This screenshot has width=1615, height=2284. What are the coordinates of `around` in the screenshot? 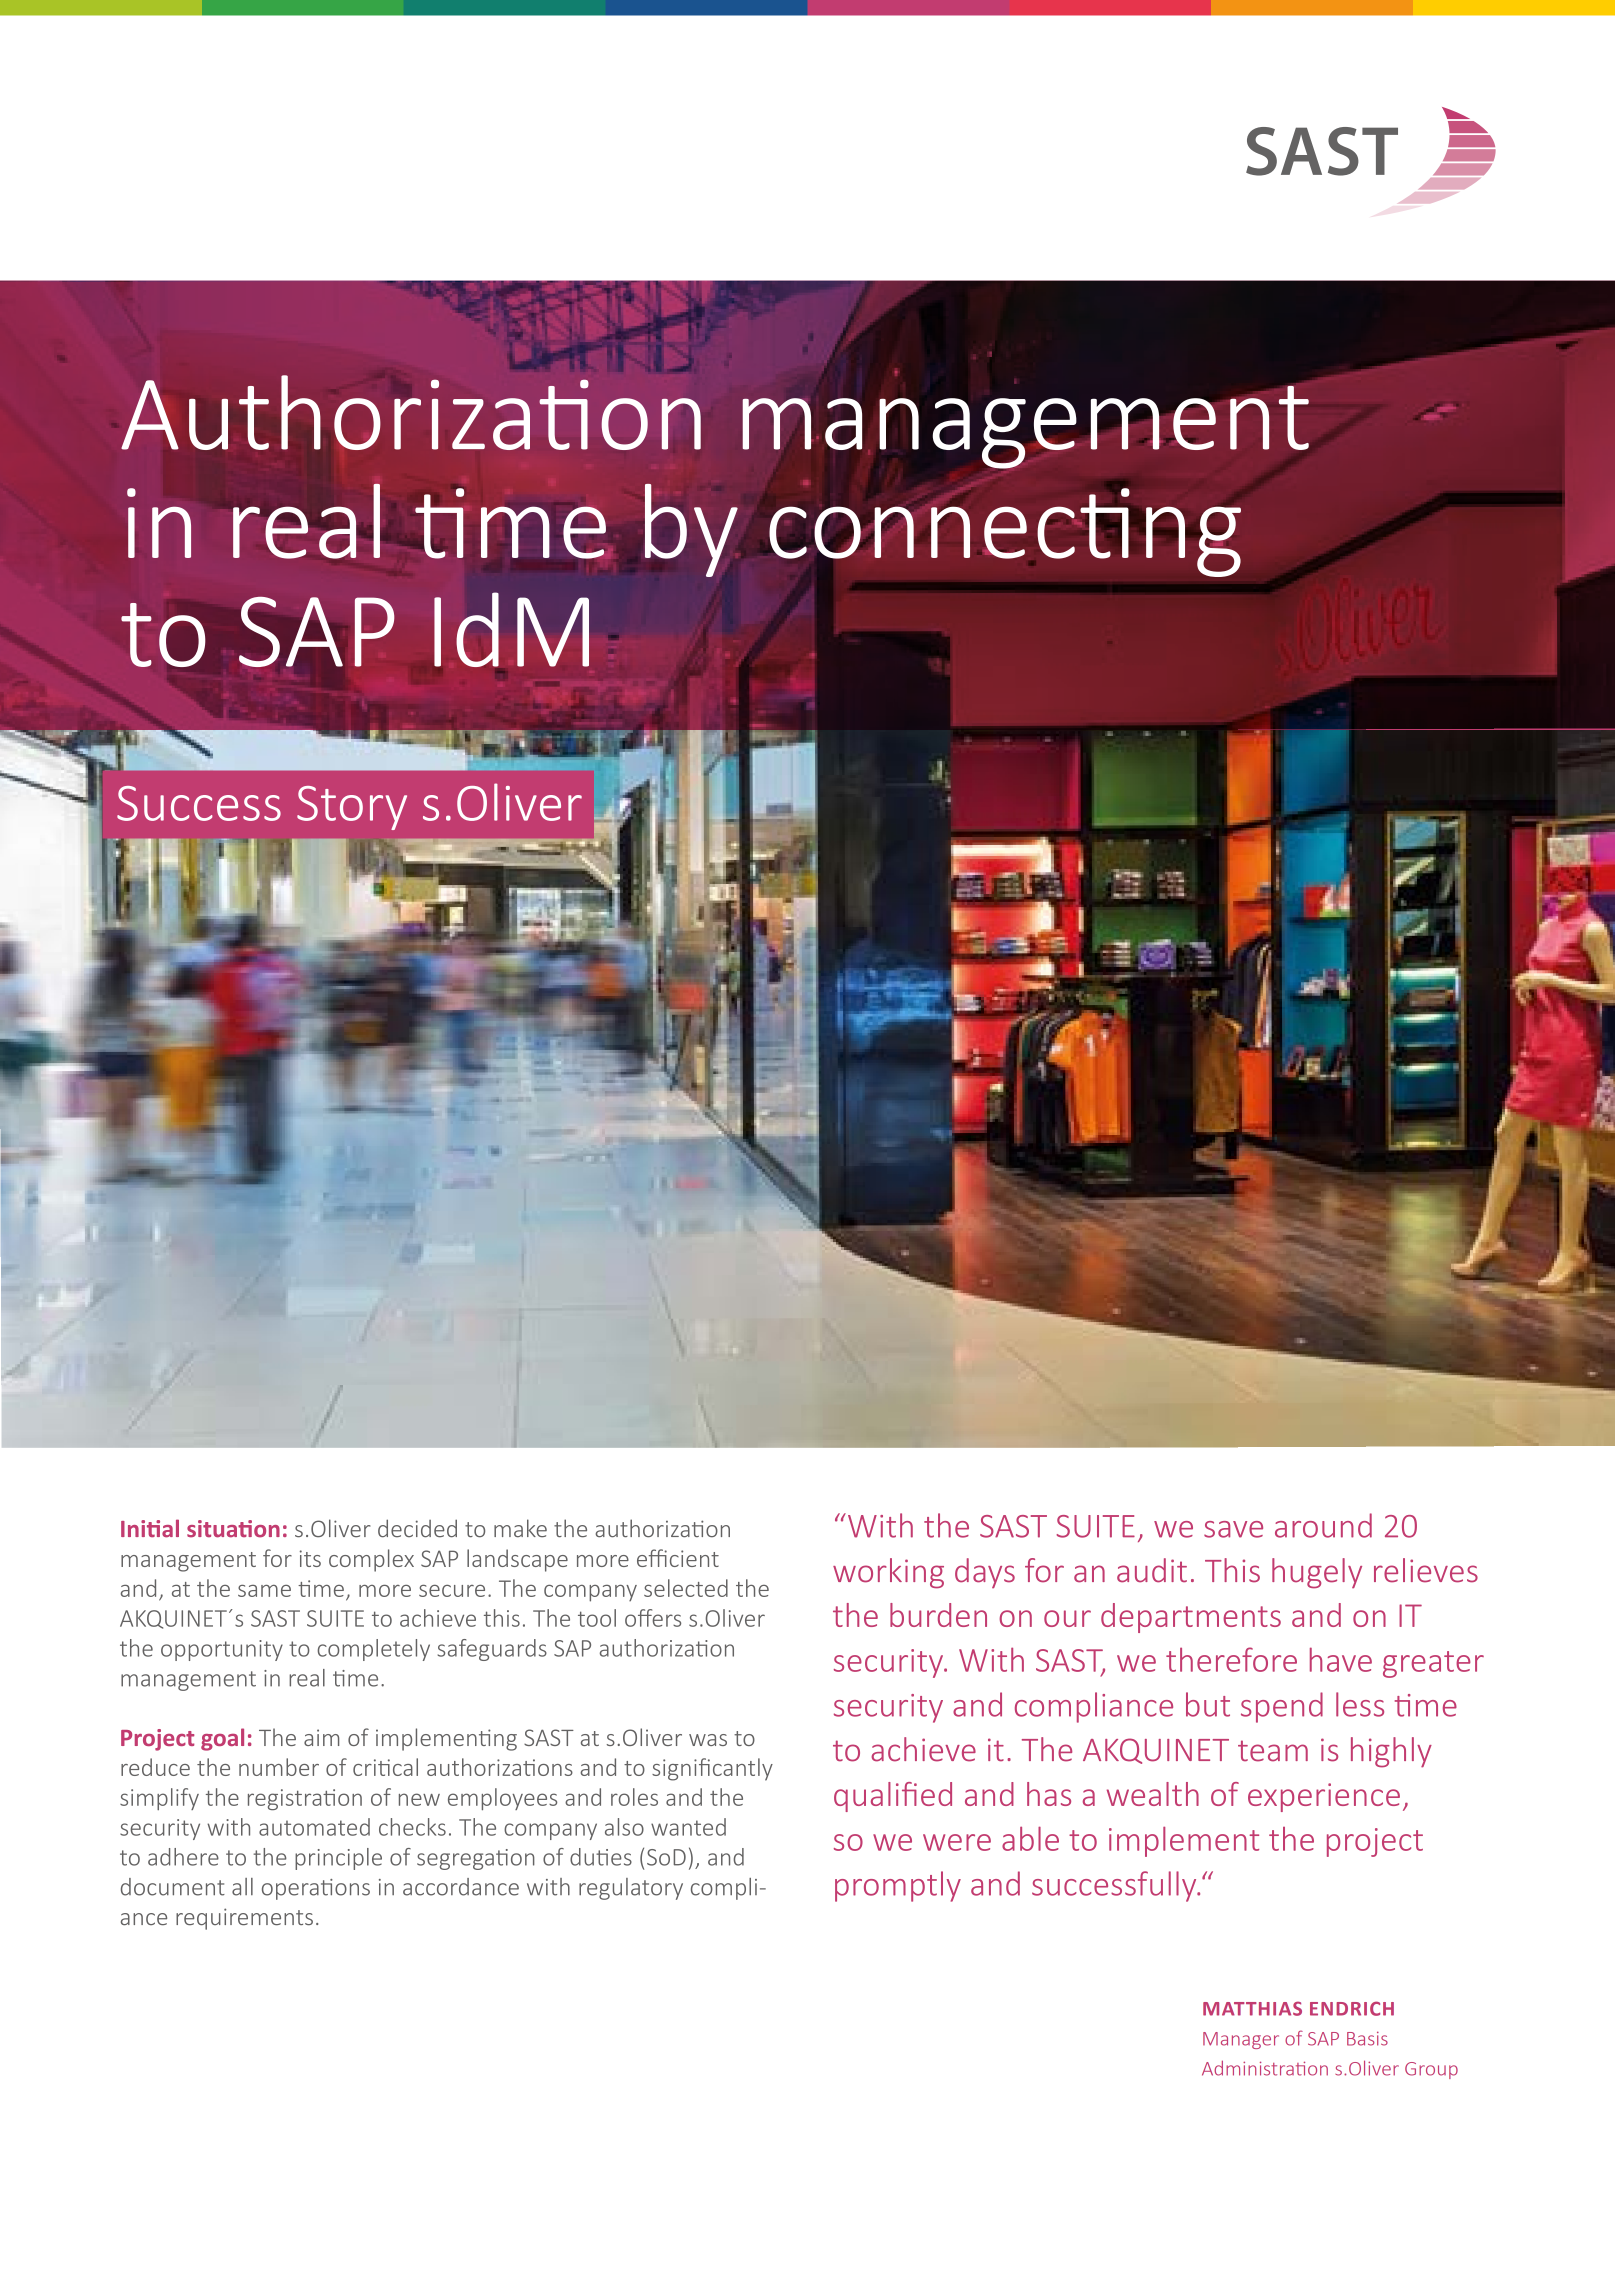 It's located at (1323, 1525).
